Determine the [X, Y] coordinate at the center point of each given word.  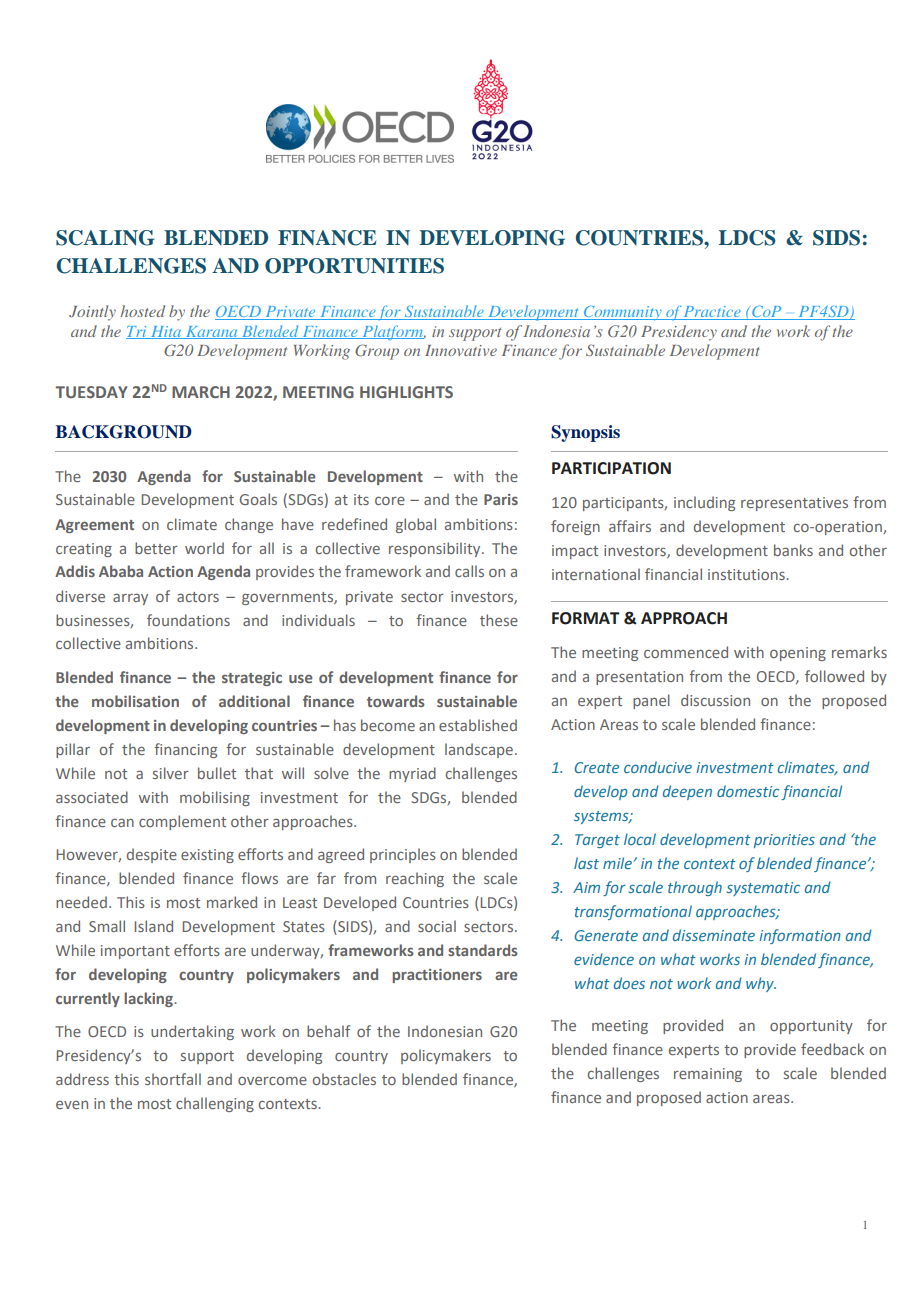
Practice [712, 313]
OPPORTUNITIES [354, 266]
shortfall [173, 1079]
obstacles [344, 1079]
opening [798, 654]
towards [396, 701]
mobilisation [135, 701]
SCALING [105, 238]
